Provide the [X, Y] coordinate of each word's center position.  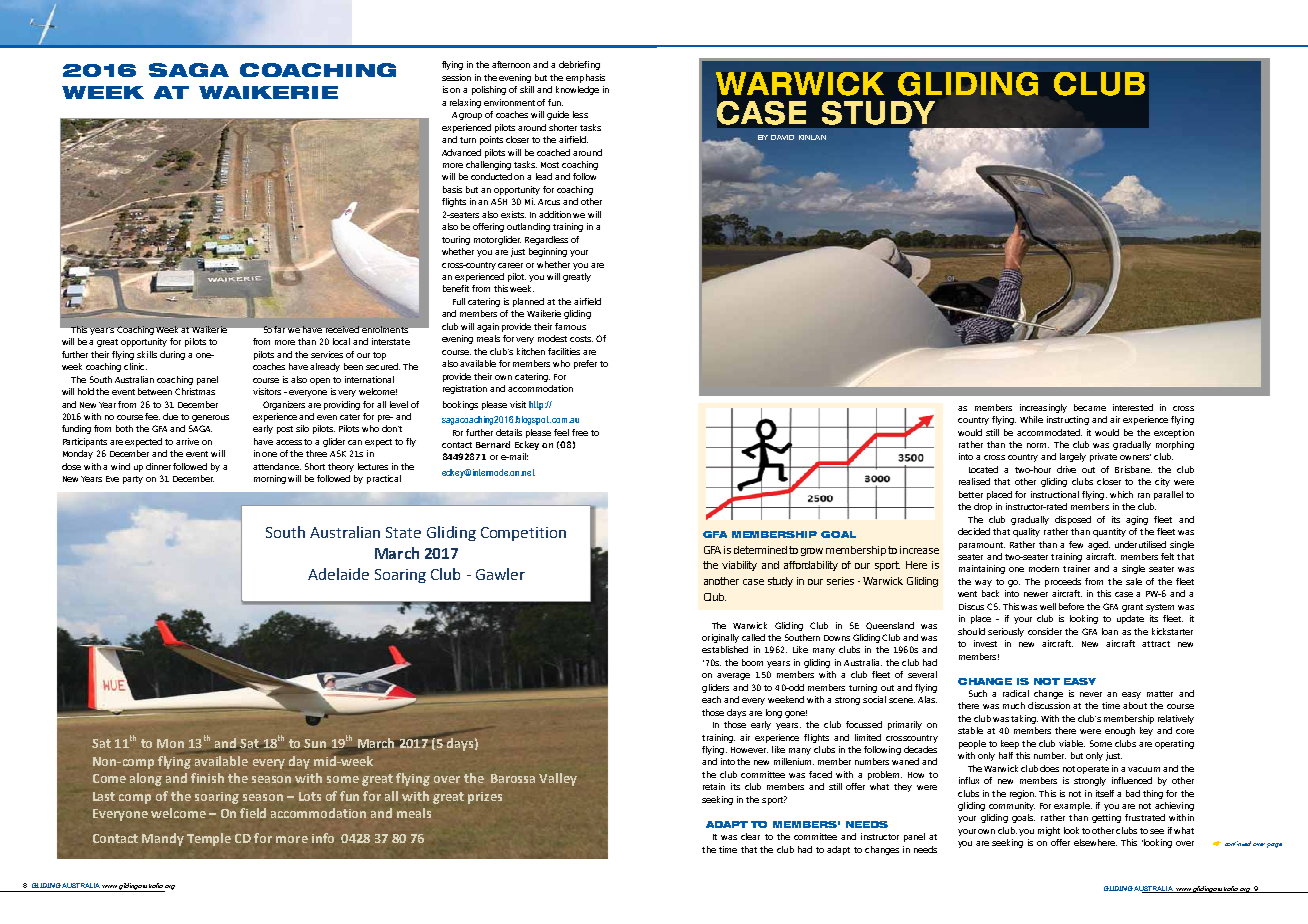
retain [714, 786]
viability [739, 566]
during [172, 355]
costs [581, 339]
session [456, 77]
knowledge [577, 90]
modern [1044, 568]
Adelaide [338, 574]
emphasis [585, 78]
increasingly [1043, 408]
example [1073, 806]
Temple [209, 839]
